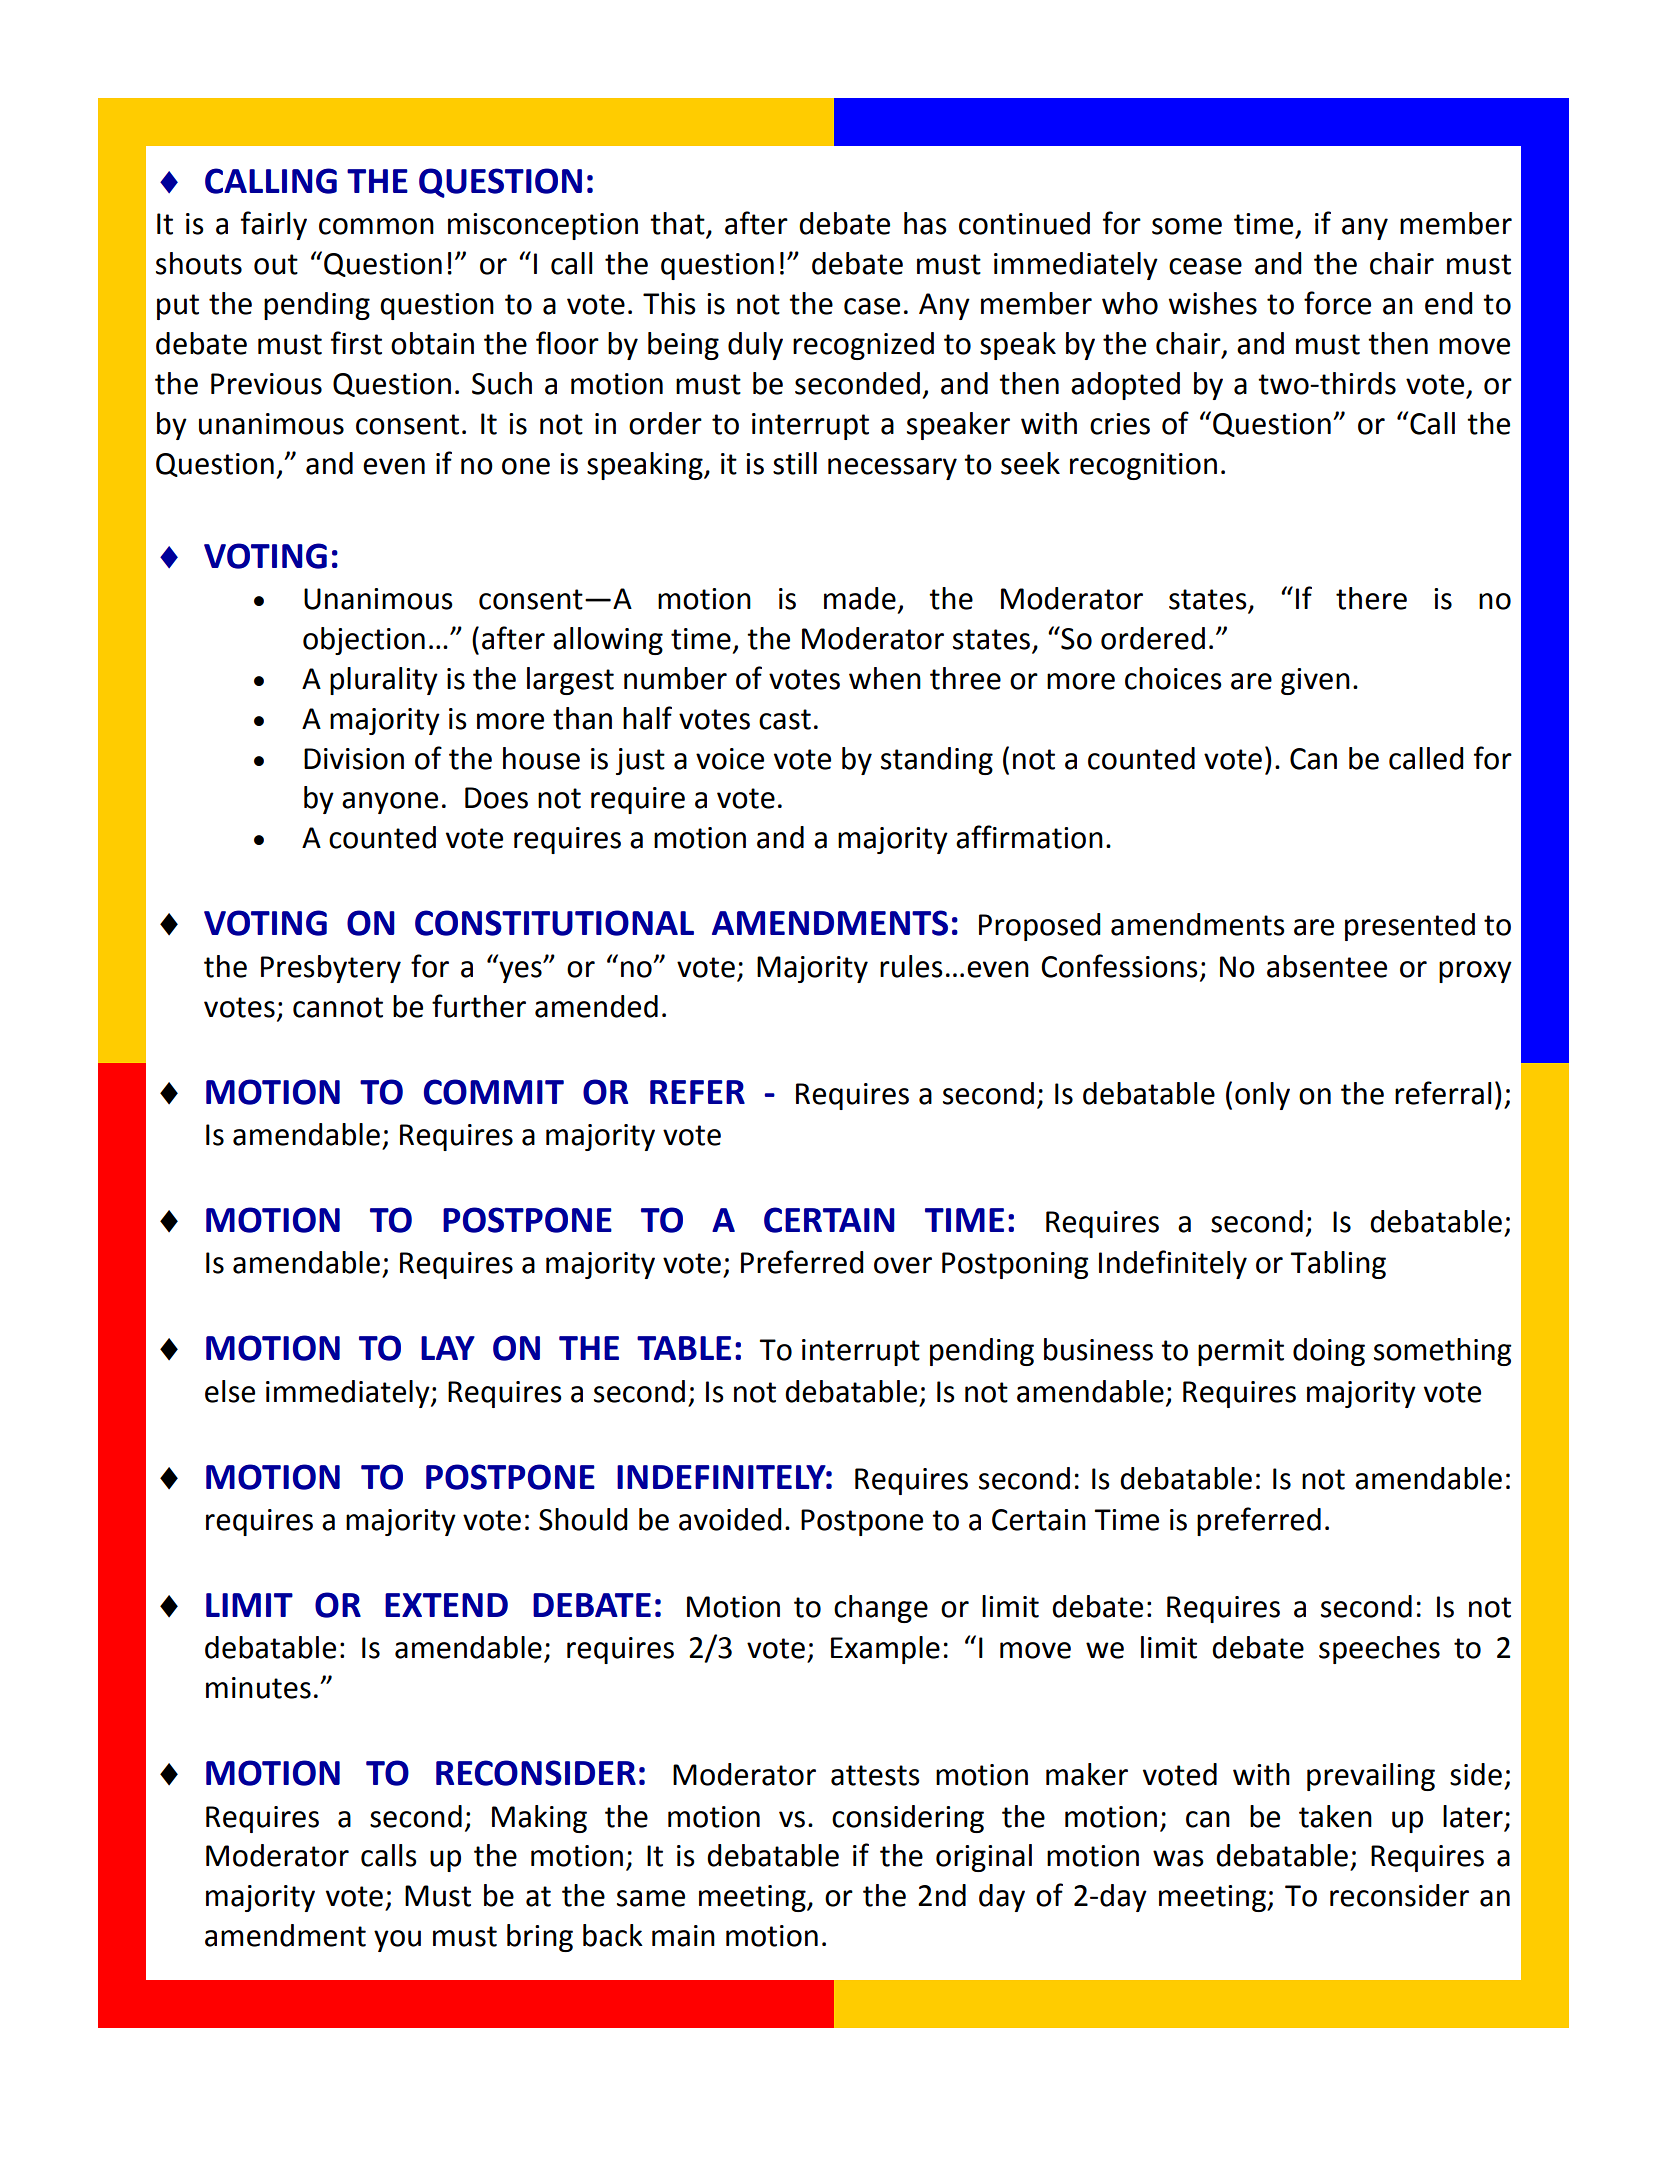  I want to click on you, so click(397, 1941).
